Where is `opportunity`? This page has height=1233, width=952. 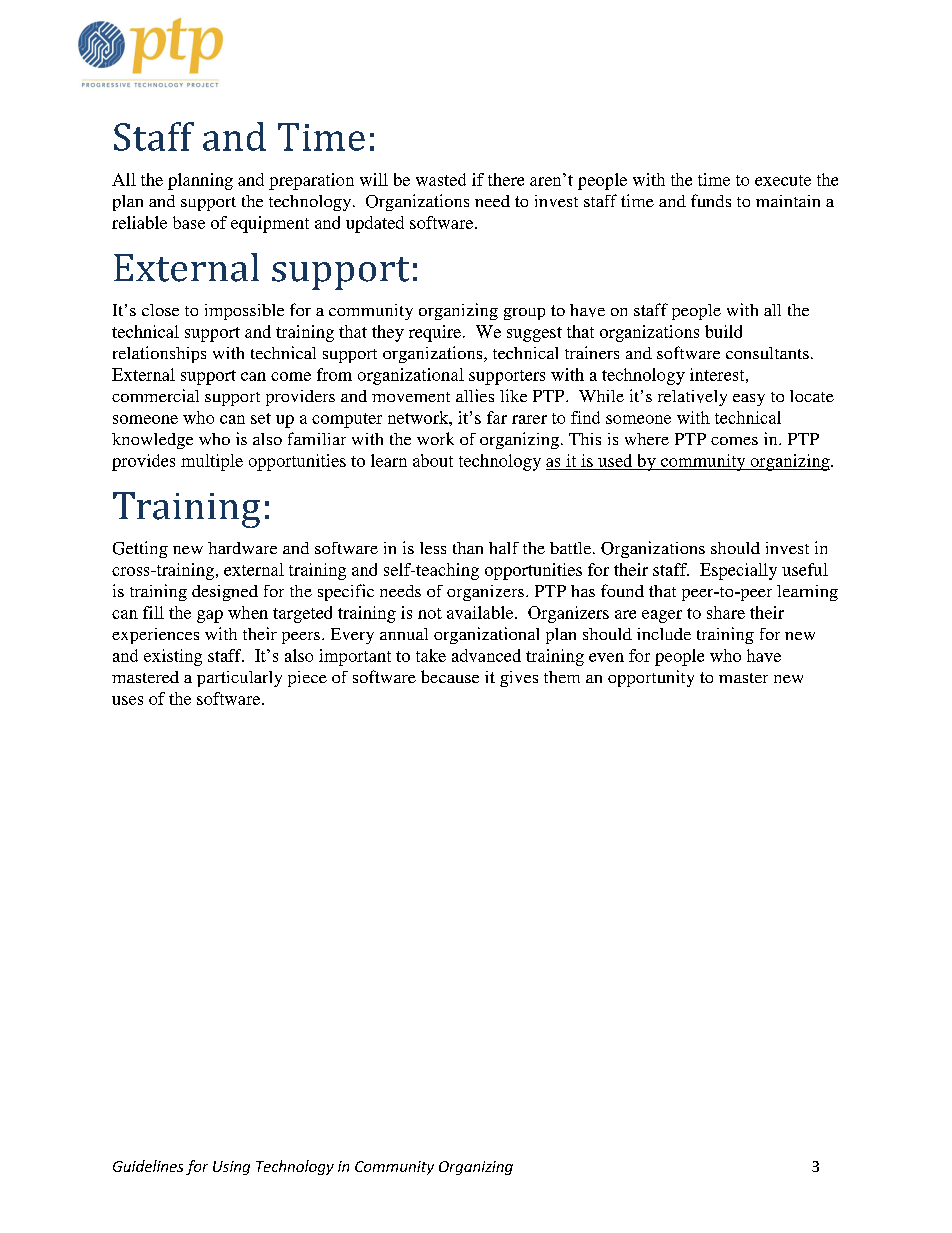
opportunity is located at coordinates (651, 678).
